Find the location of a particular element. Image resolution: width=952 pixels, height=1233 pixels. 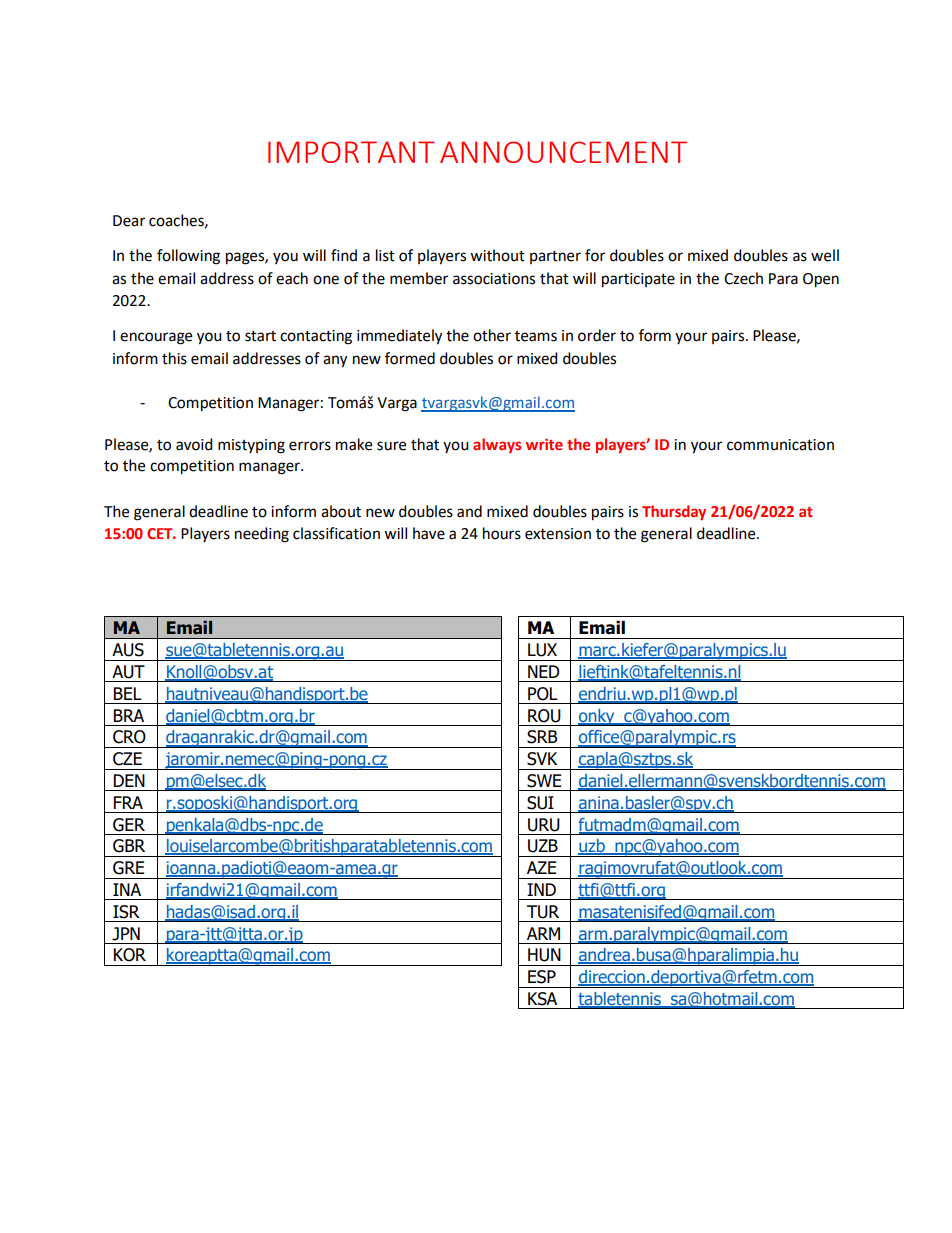

LUX is located at coordinates (542, 650).
